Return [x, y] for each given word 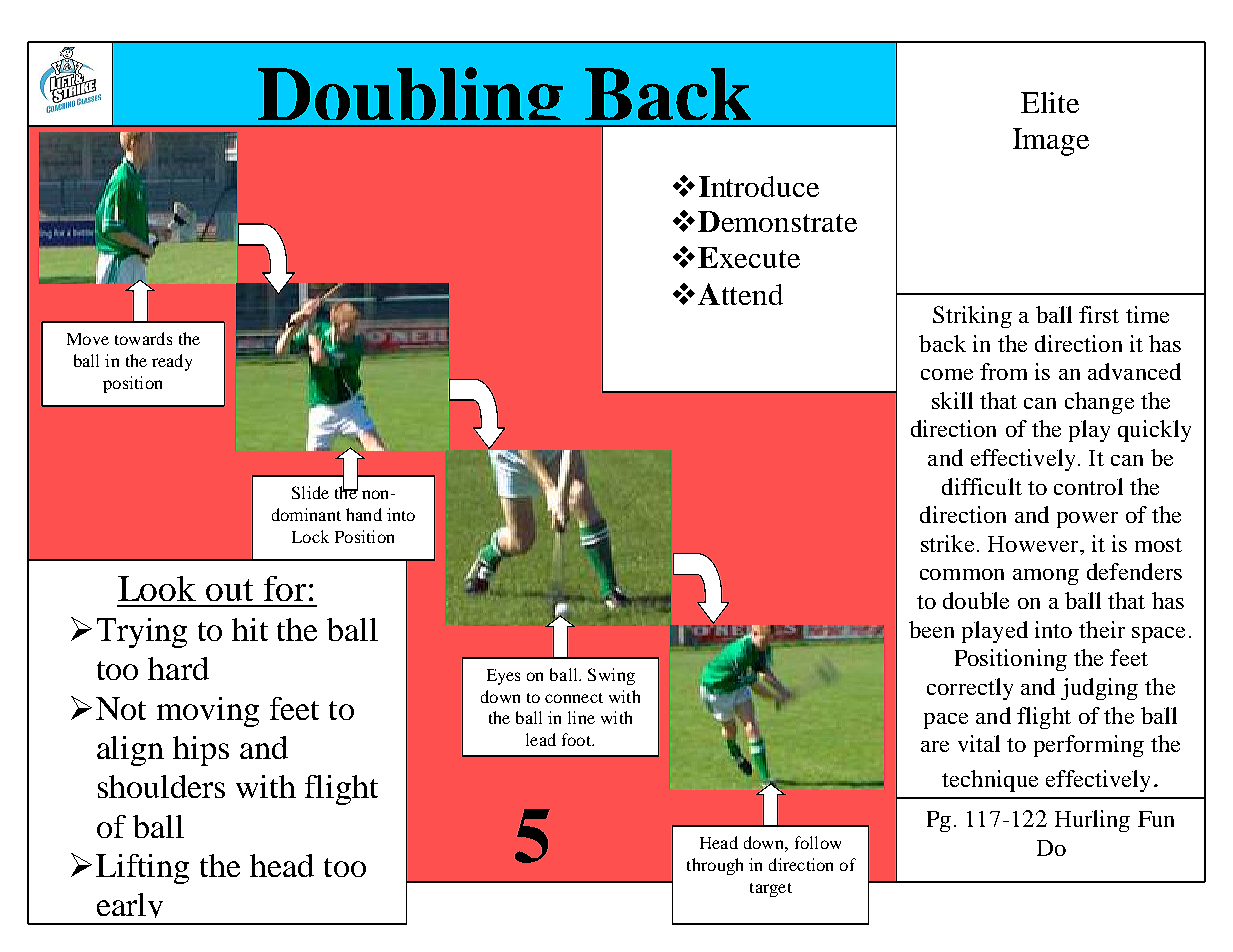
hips [201, 751]
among [1046, 577]
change [1099, 403]
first [1099, 314]
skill [952, 400]
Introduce [759, 186]
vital [979, 743]
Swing [611, 676]
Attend [740, 294]
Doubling [410, 97]
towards [143, 338]
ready [172, 362]
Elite [1050, 102]
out [229, 590]
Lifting [142, 869]
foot [577, 739]
